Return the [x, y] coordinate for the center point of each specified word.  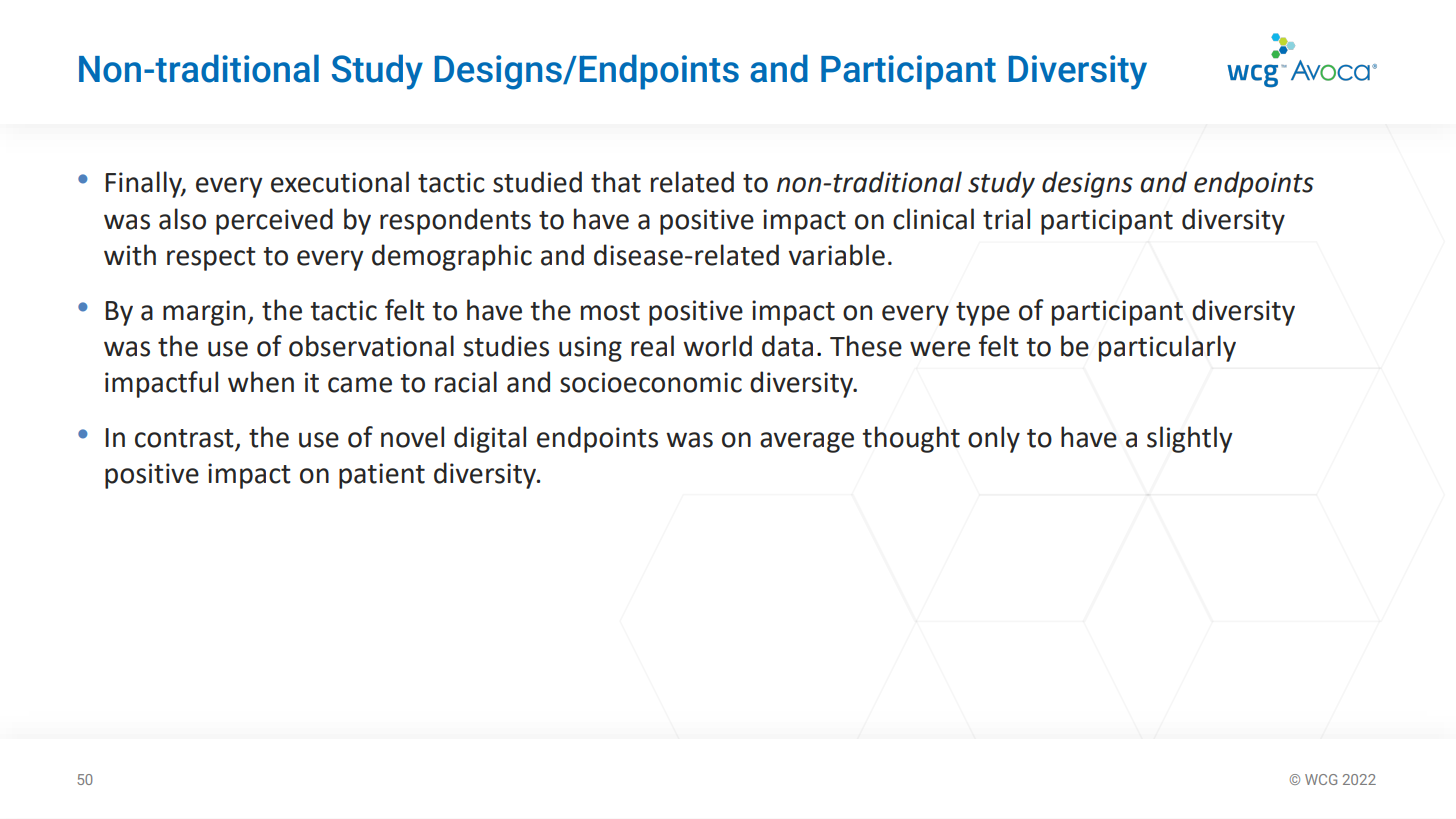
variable [837, 255]
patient [382, 476]
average [807, 442]
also [182, 219]
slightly [1190, 439]
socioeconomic [651, 382]
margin [204, 313]
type [983, 314]
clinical [933, 219]
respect [211, 259]
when [261, 382]
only [994, 439]
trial [1006, 219]
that [616, 182]
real [652, 346]
